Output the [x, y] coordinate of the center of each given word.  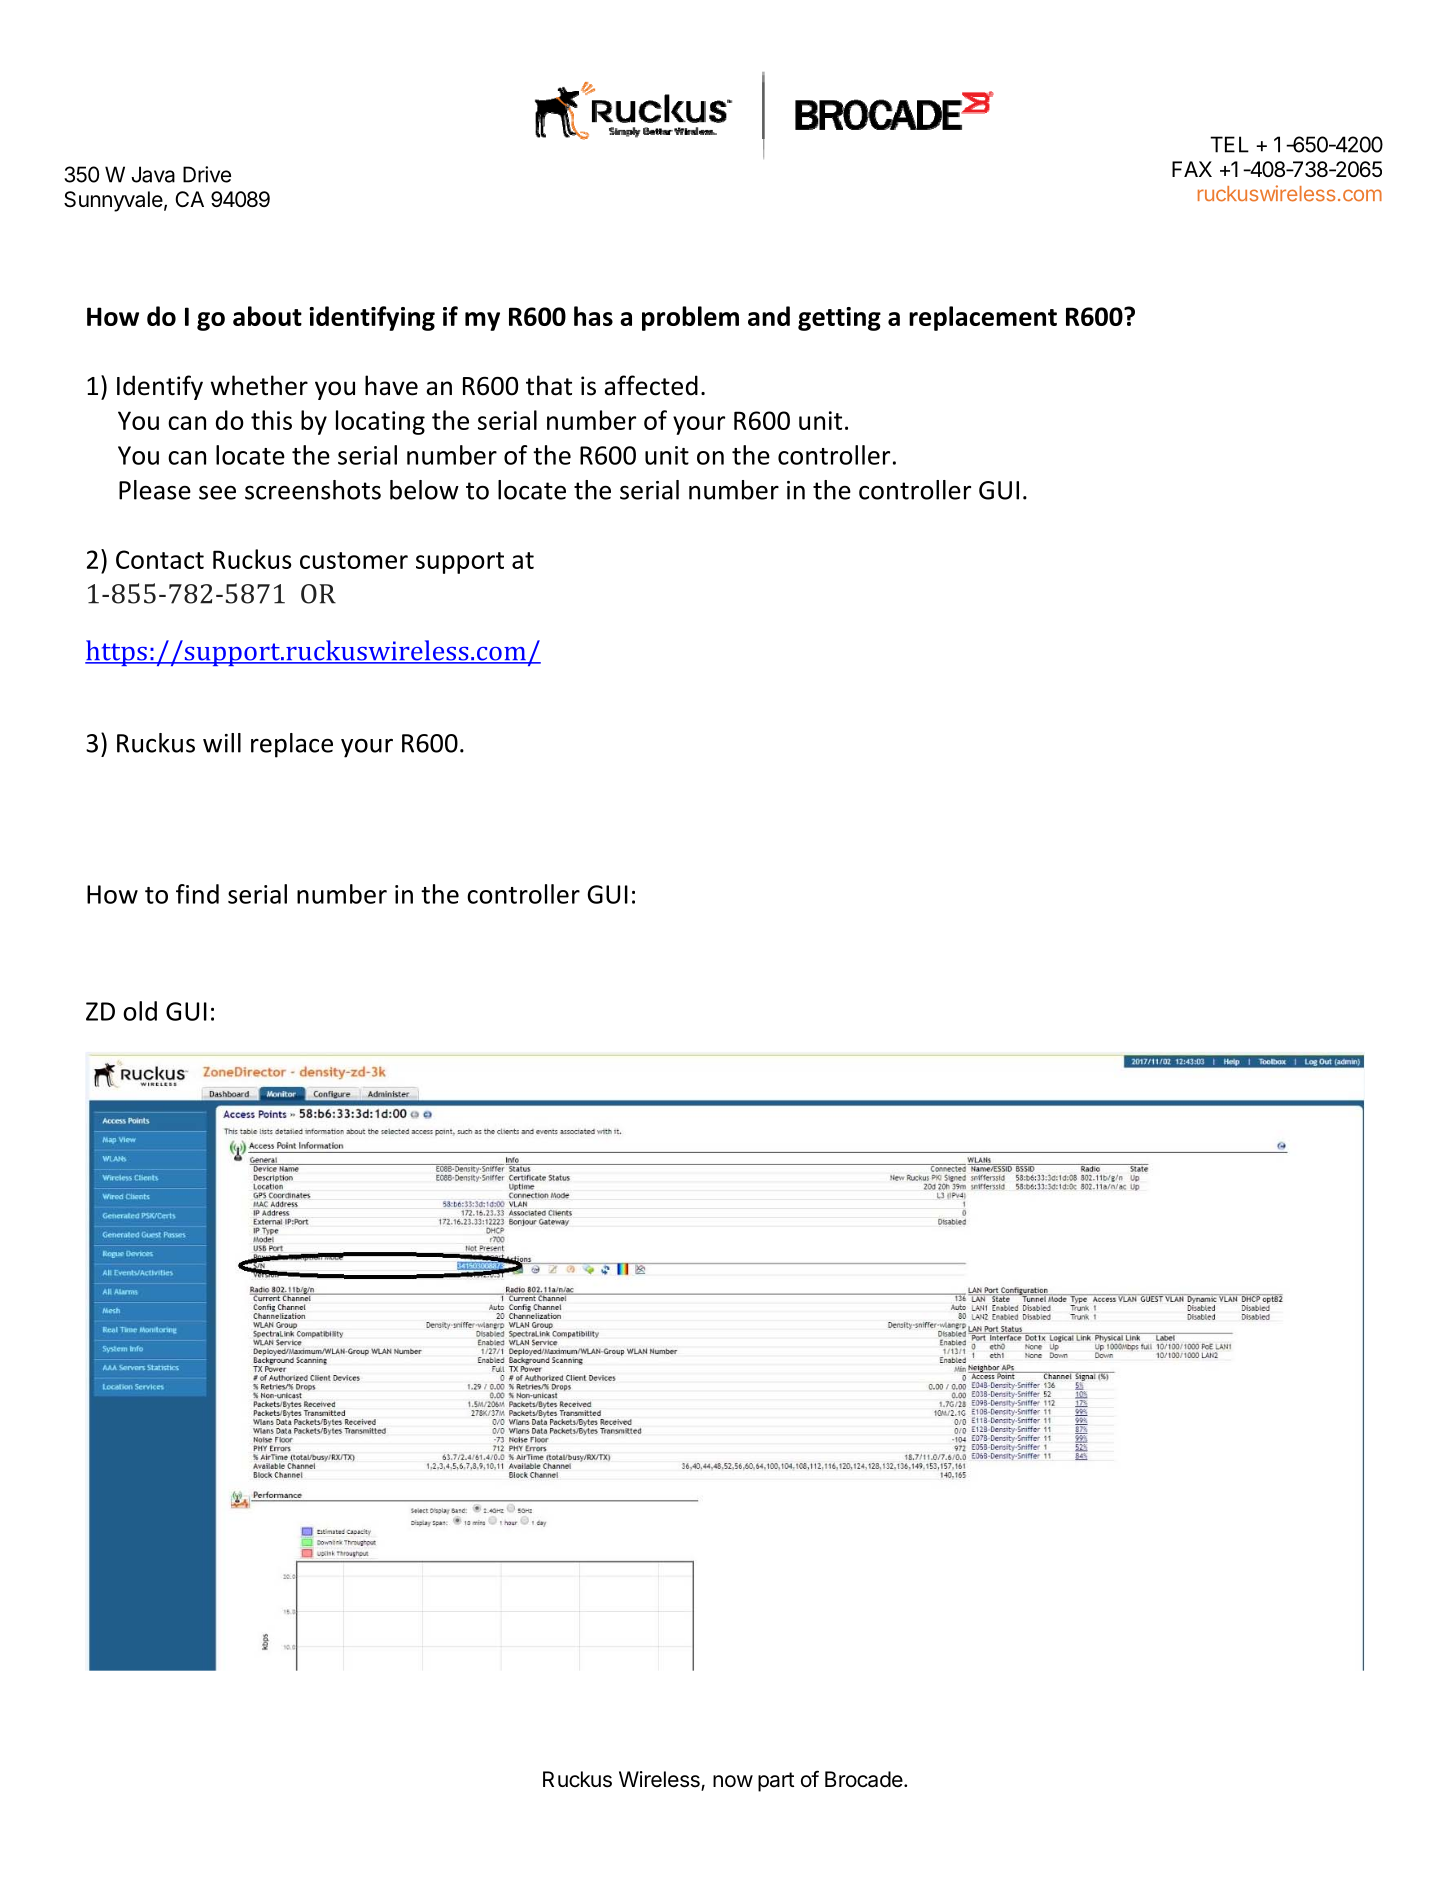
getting [839, 319]
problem [690, 318]
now [733, 1781]
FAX [1192, 169]
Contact [160, 559]
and [769, 316]
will [222, 743]
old [140, 1011]
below [424, 490]
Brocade [864, 1779]
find [197, 894]
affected [651, 385]
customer [354, 560]
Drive [207, 174]
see [217, 492]
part [776, 1782]
